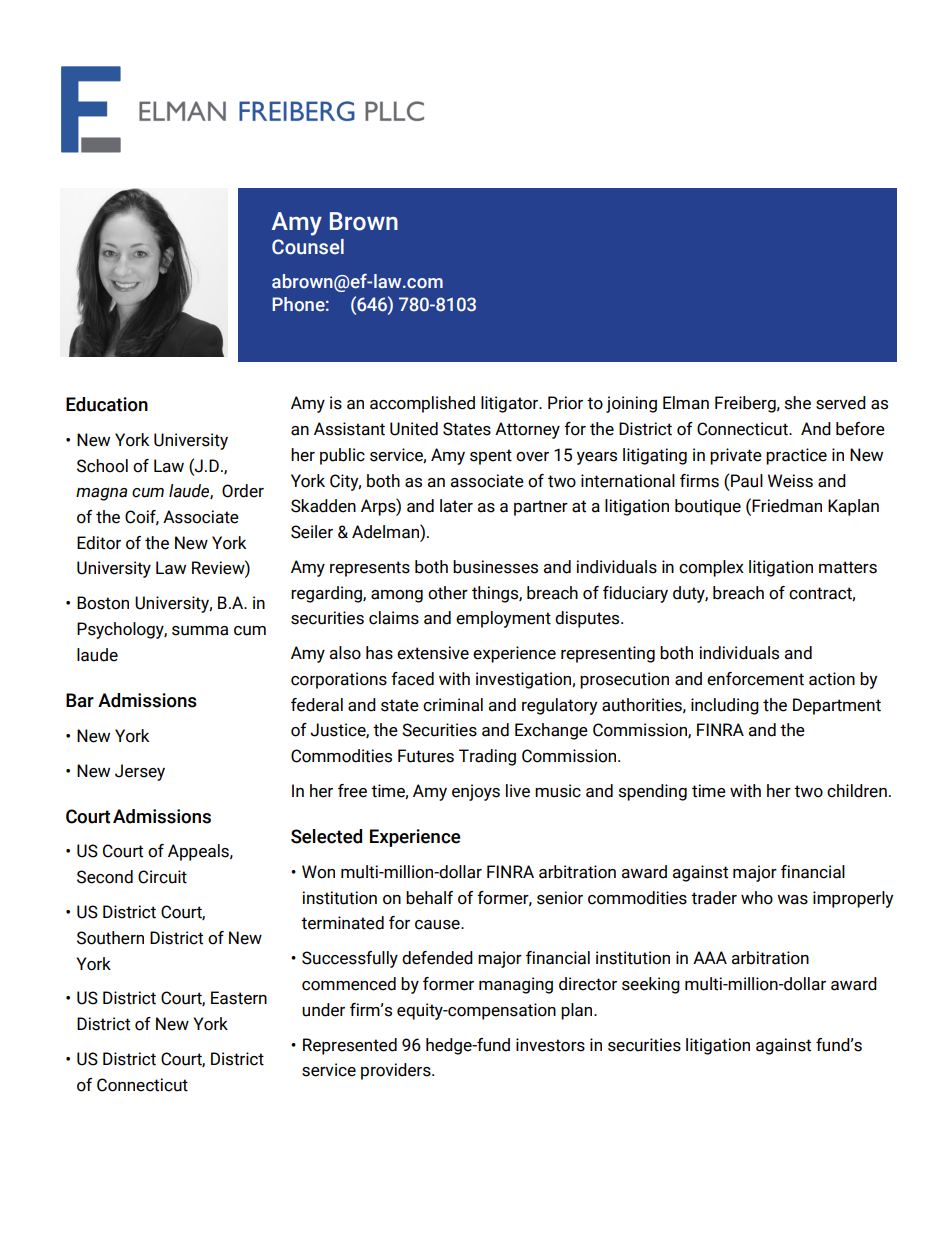  Describe the element at coordinates (433, 653) in the document. I see `extensive` at that location.
